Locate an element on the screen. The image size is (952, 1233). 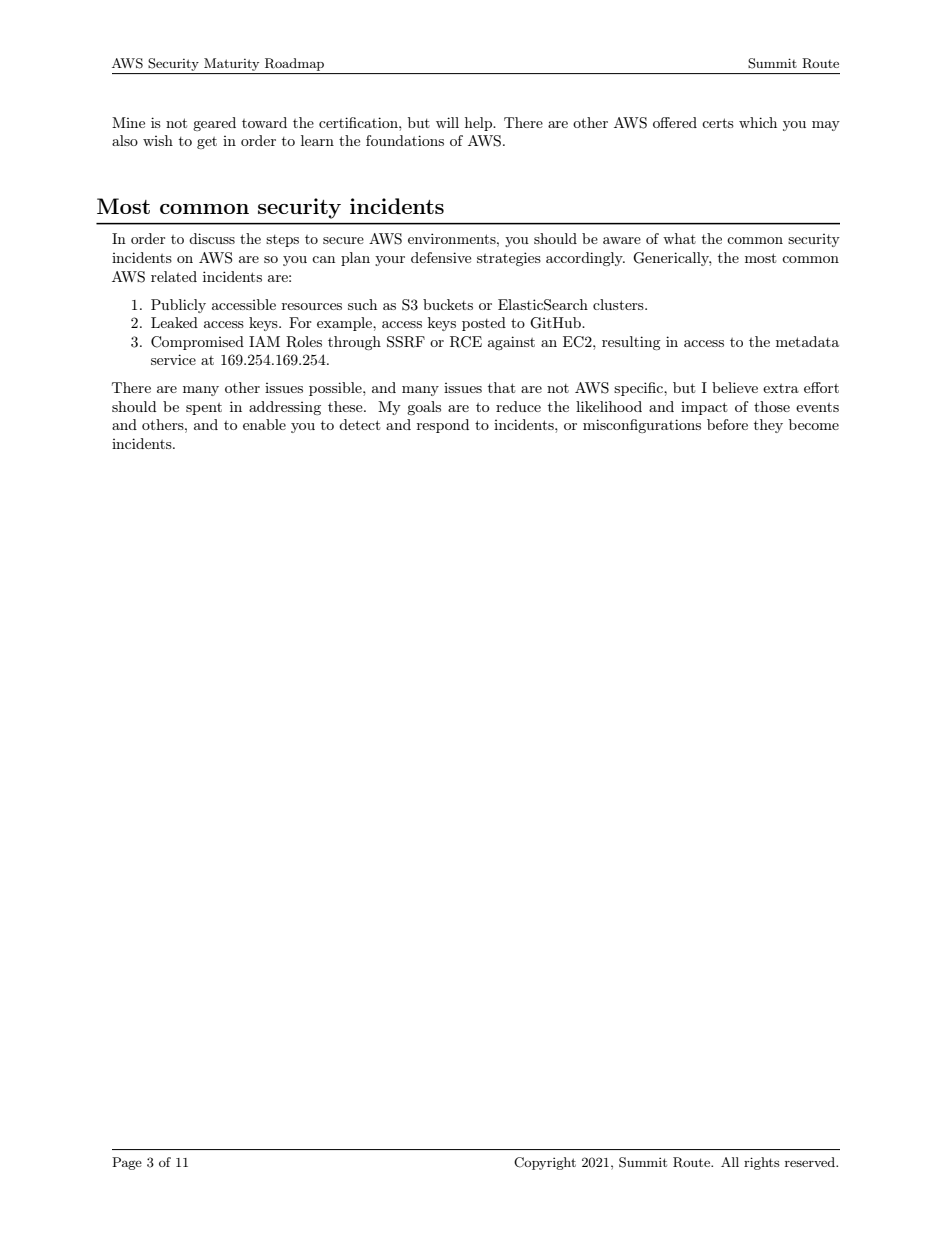
they is located at coordinates (768, 426).
